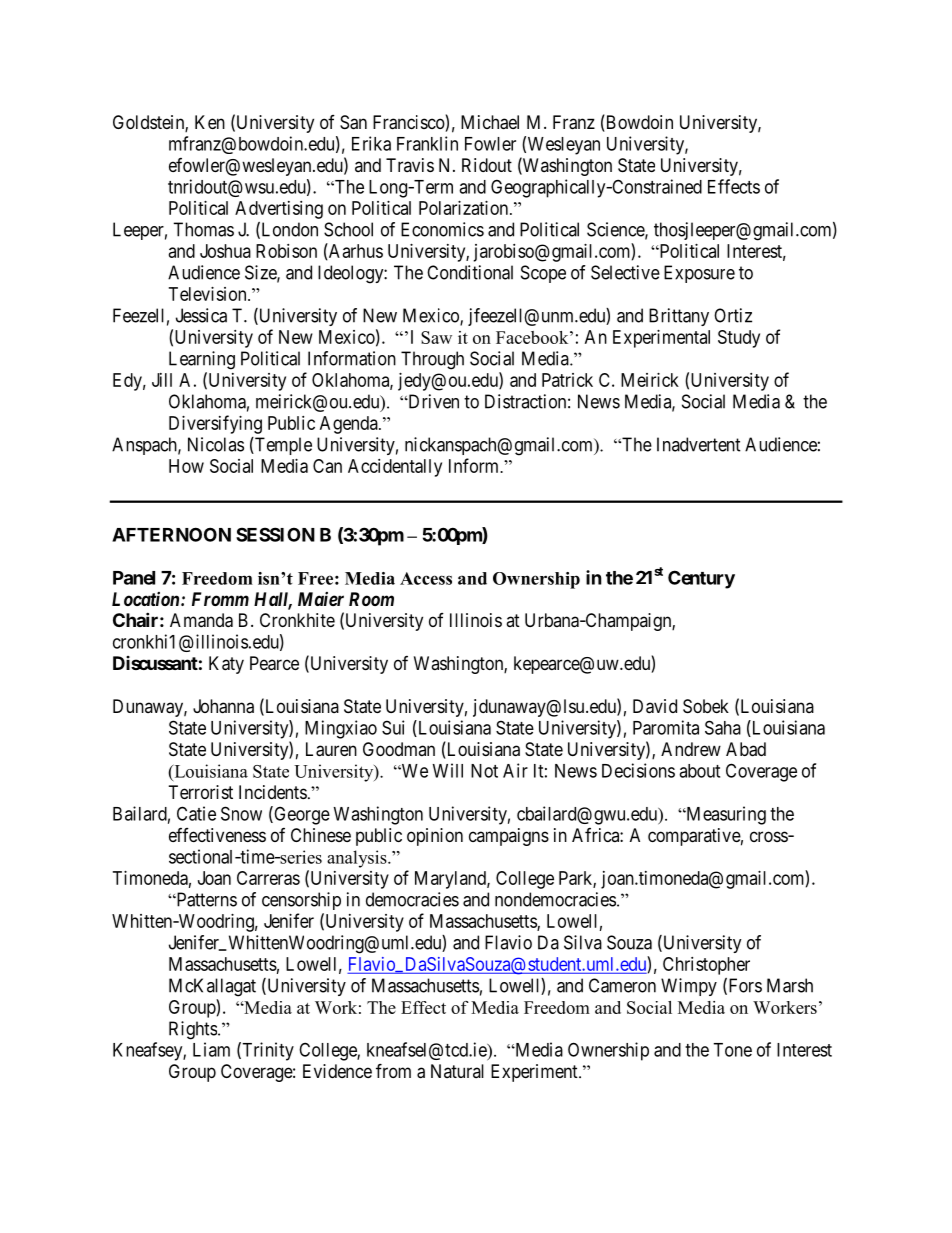 Image resolution: width=952 pixels, height=1233 pixels. I want to click on Snow, so click(241, 813).
